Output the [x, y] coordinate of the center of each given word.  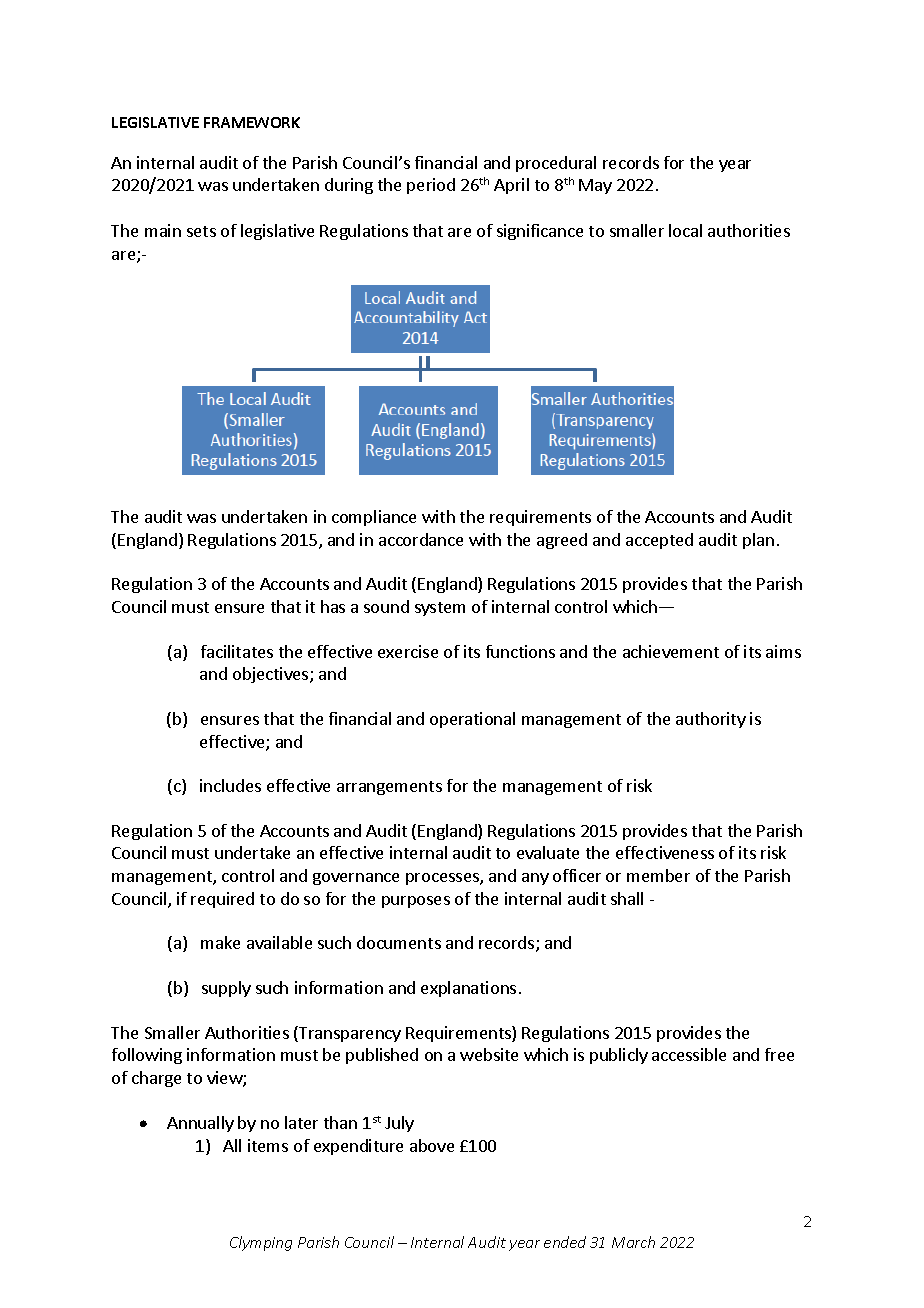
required [222, 900]
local [685, 230]
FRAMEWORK [252, 122]
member [658, 875]
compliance [374, 518]
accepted [659, 541]
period [431, 186]
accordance [421, 539]
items [268, 1145]
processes [443, 879]
